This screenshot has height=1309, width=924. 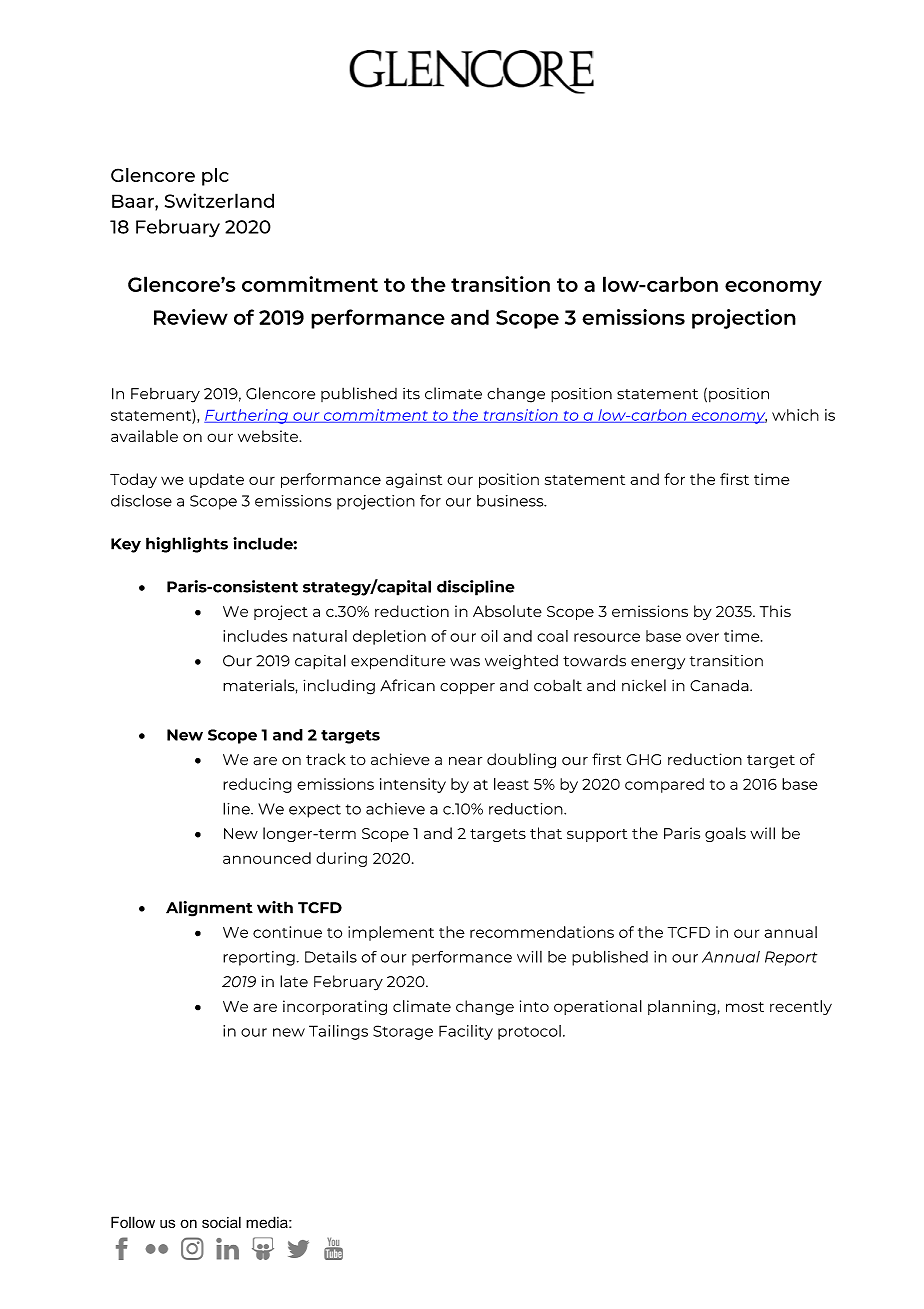 I want to click on goals, so click(x=725, y=834).
